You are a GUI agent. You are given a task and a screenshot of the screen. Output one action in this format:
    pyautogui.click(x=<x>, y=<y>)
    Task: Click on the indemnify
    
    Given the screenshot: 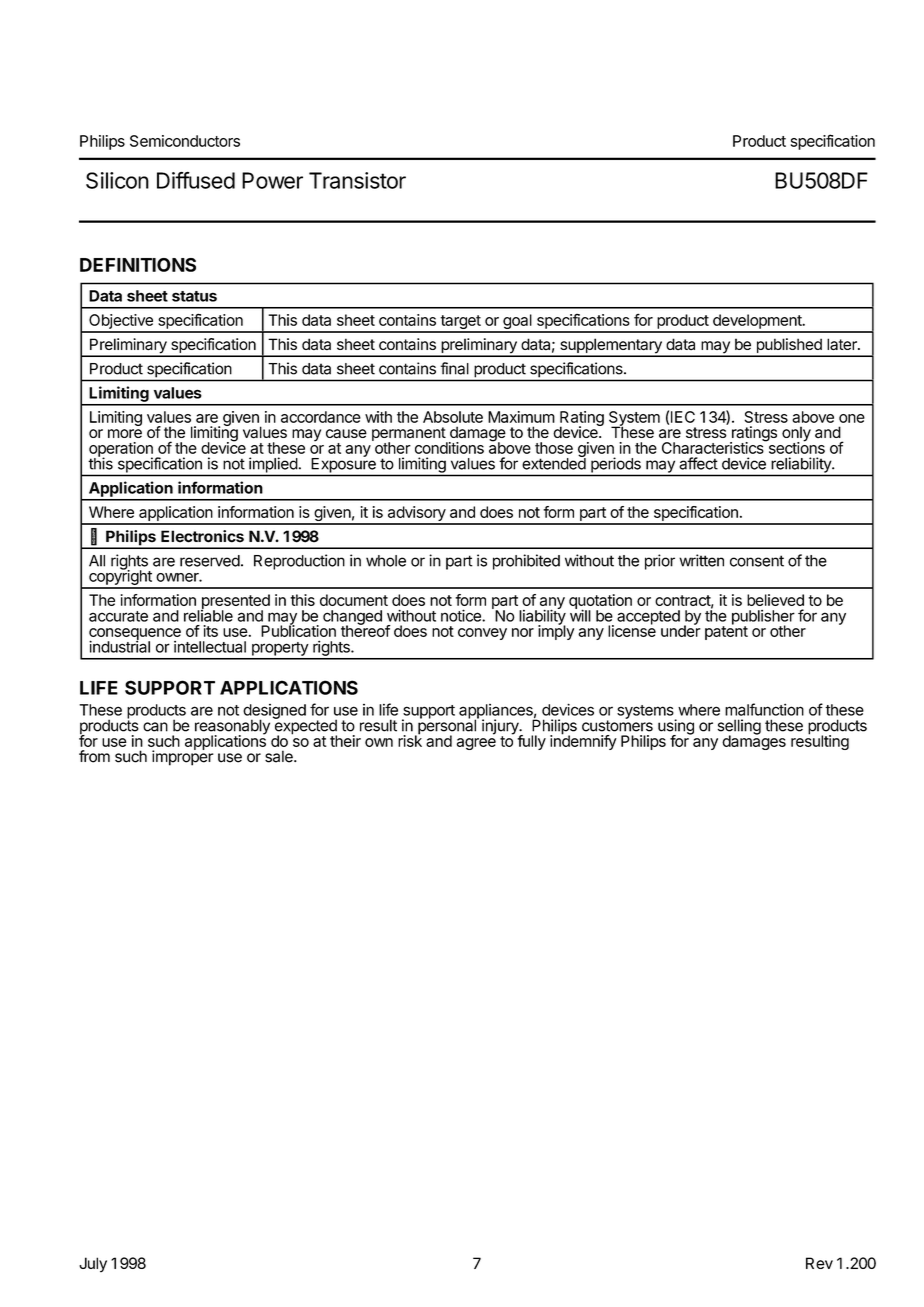 What is the action you would take?
    pyautogui.click(x=583, y=741)
